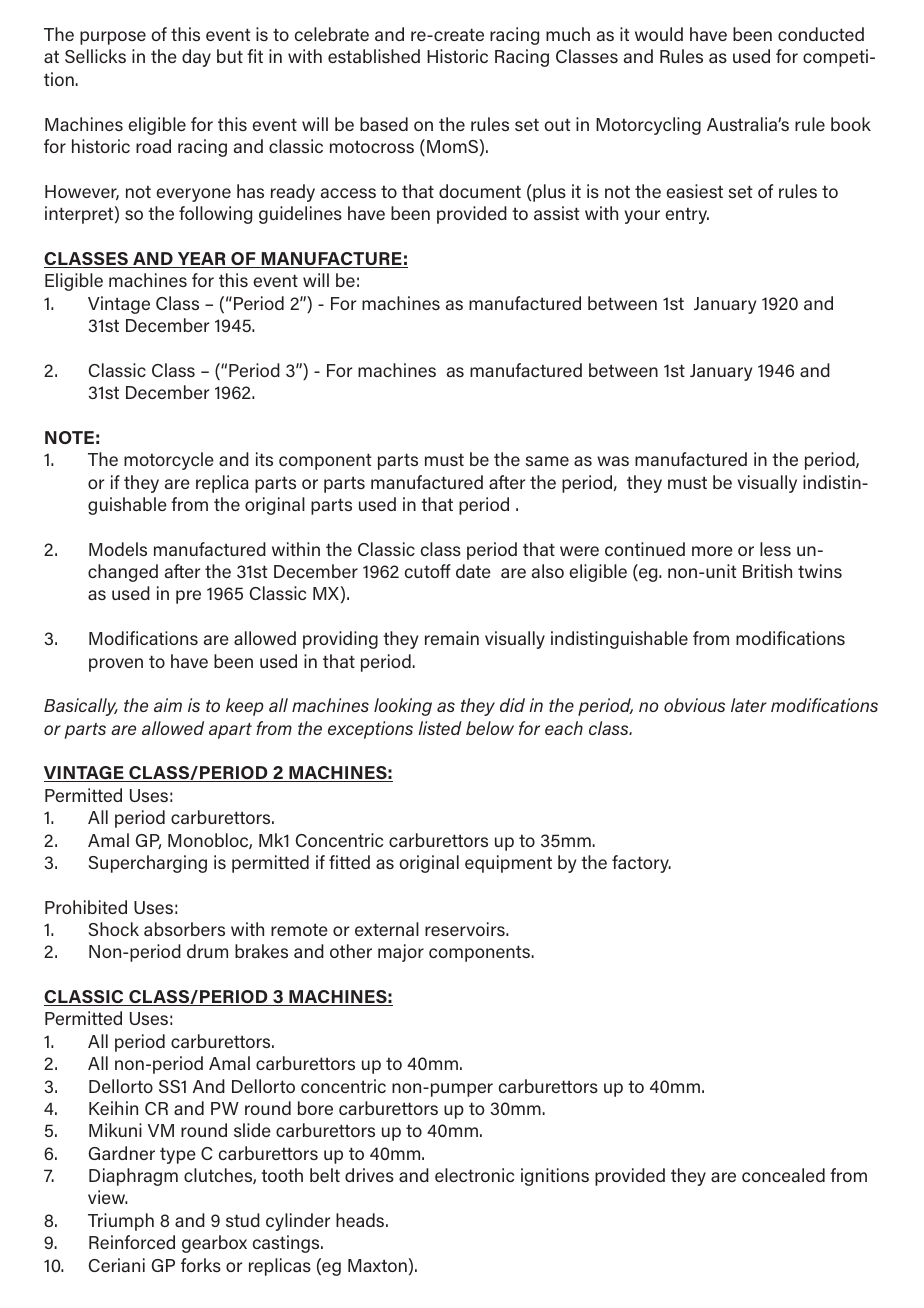 The image size is (924, 1308). What do you see at coordinates (132, 1242) in the screenshot?
I see `Reinforced` at bounding box center [132, 1242].
